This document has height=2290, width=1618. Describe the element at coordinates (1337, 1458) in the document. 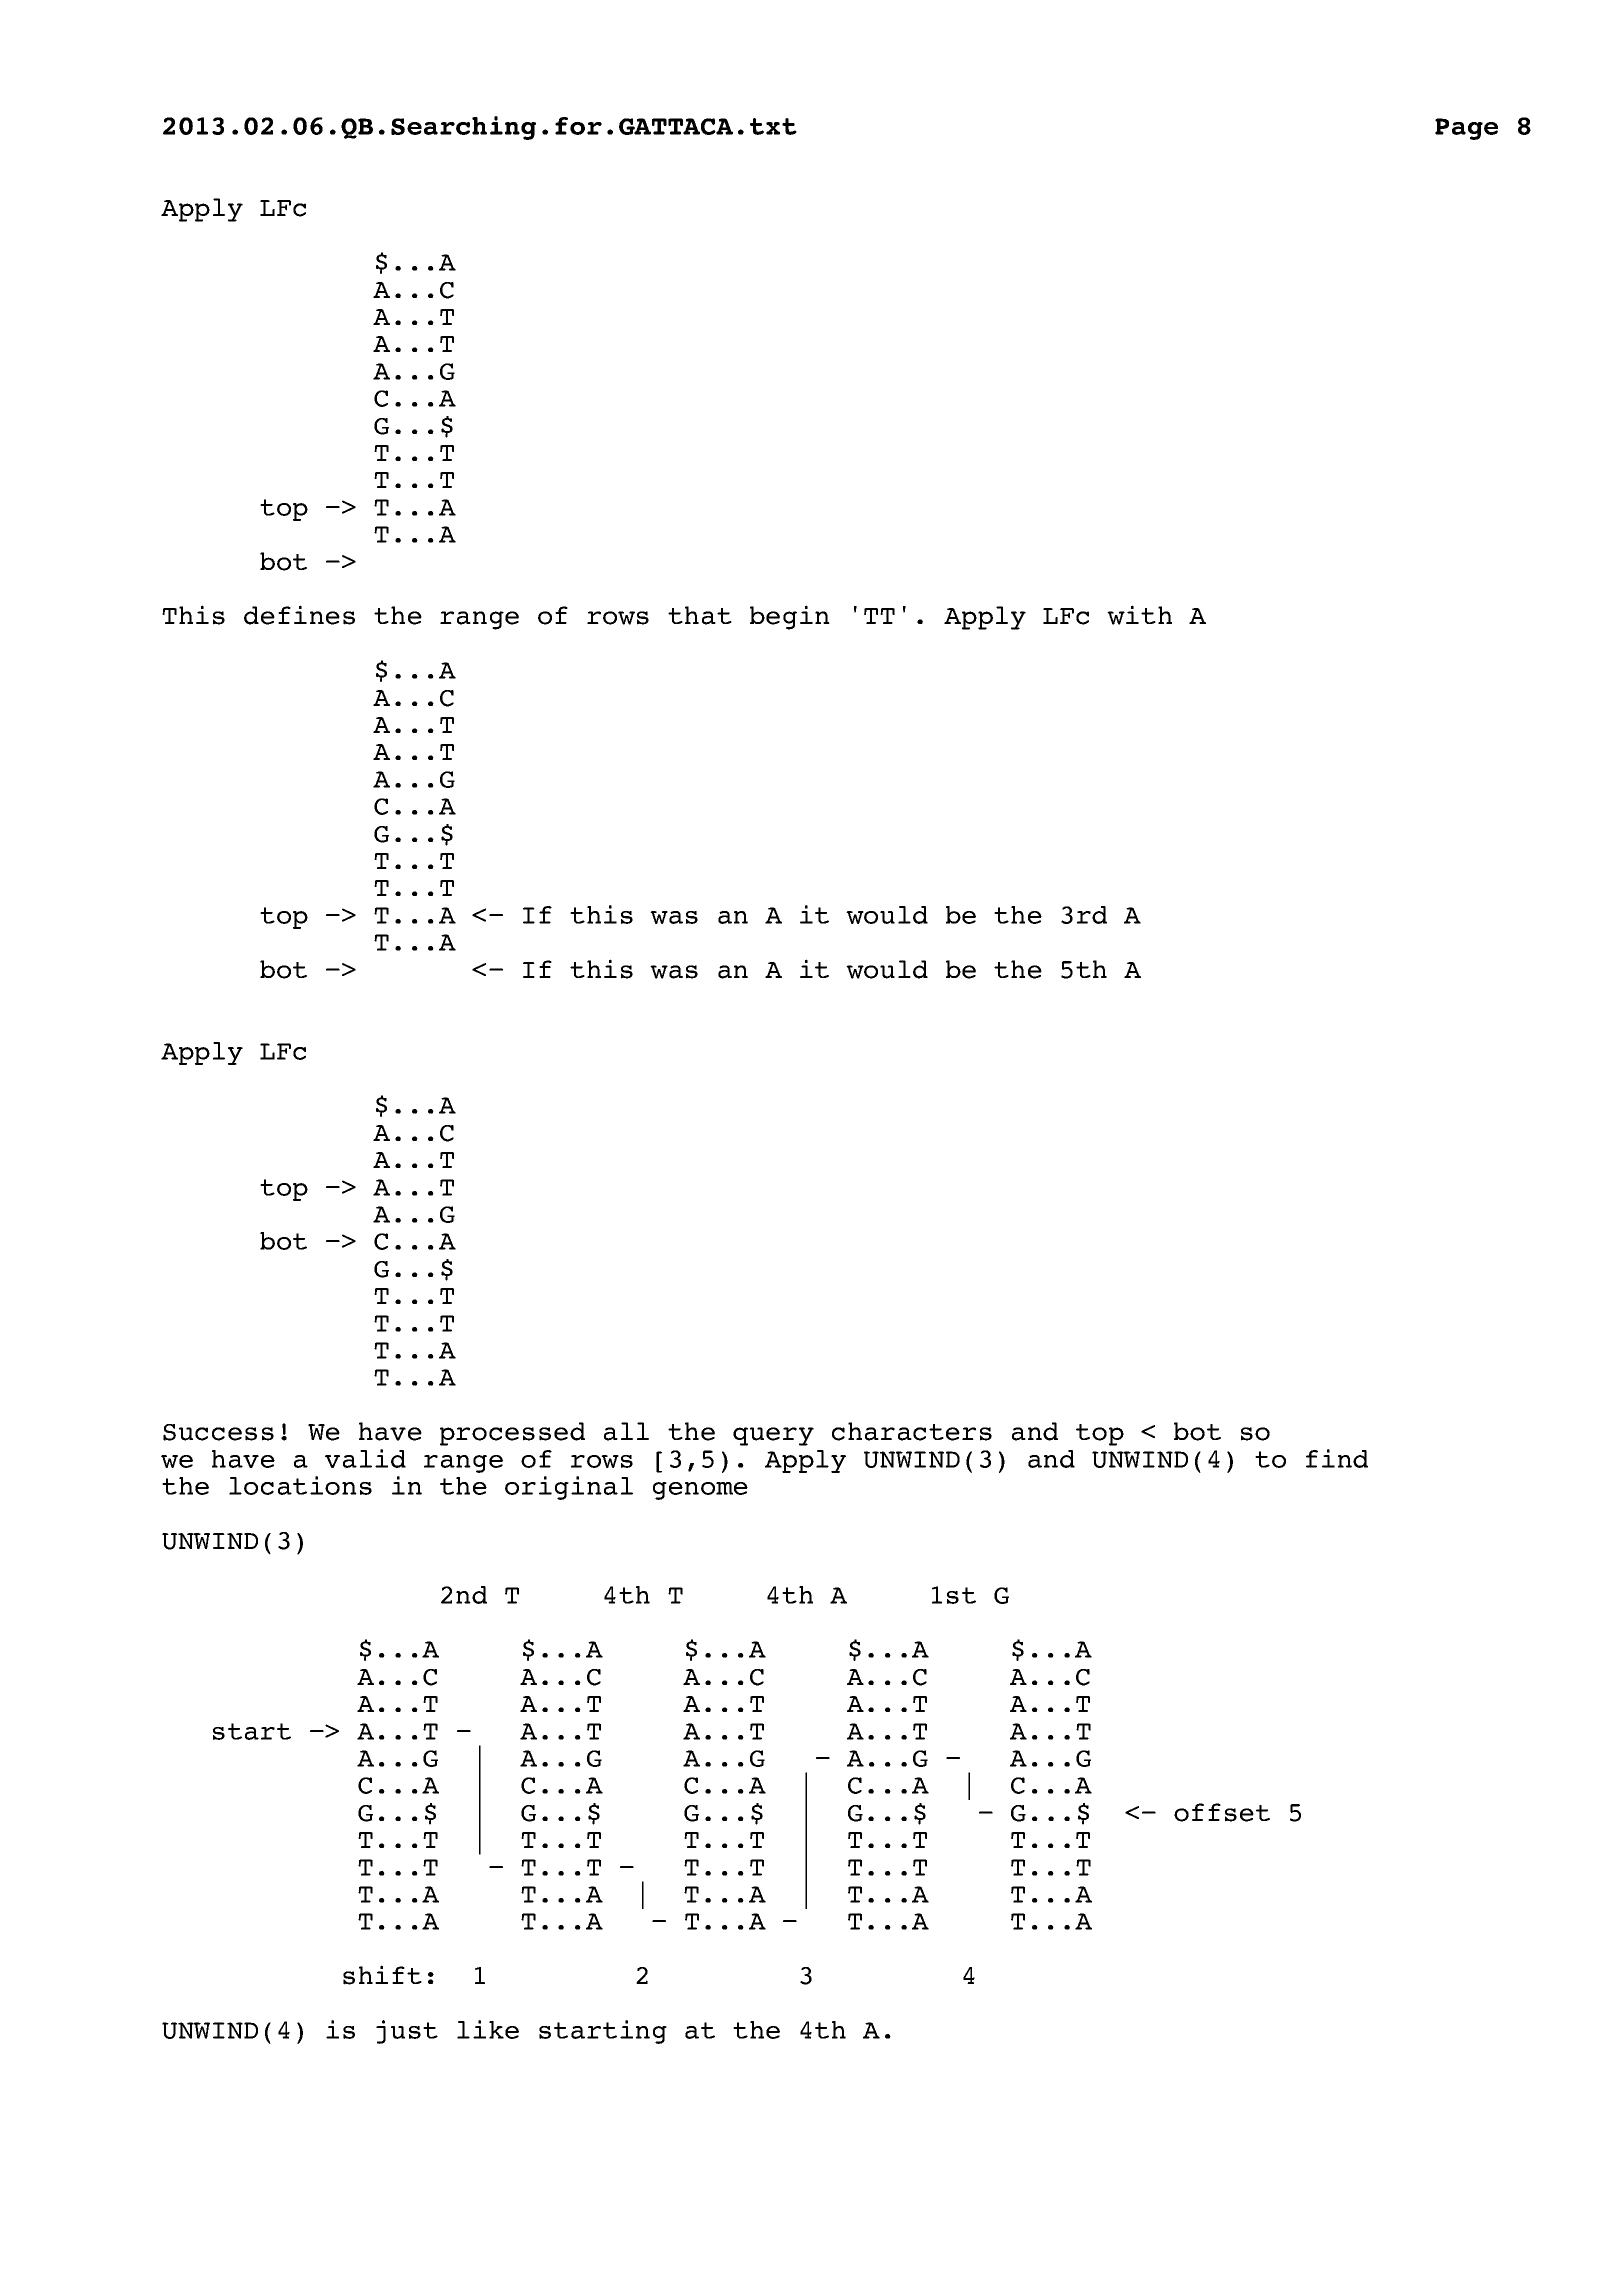

I see `find` at that location.
